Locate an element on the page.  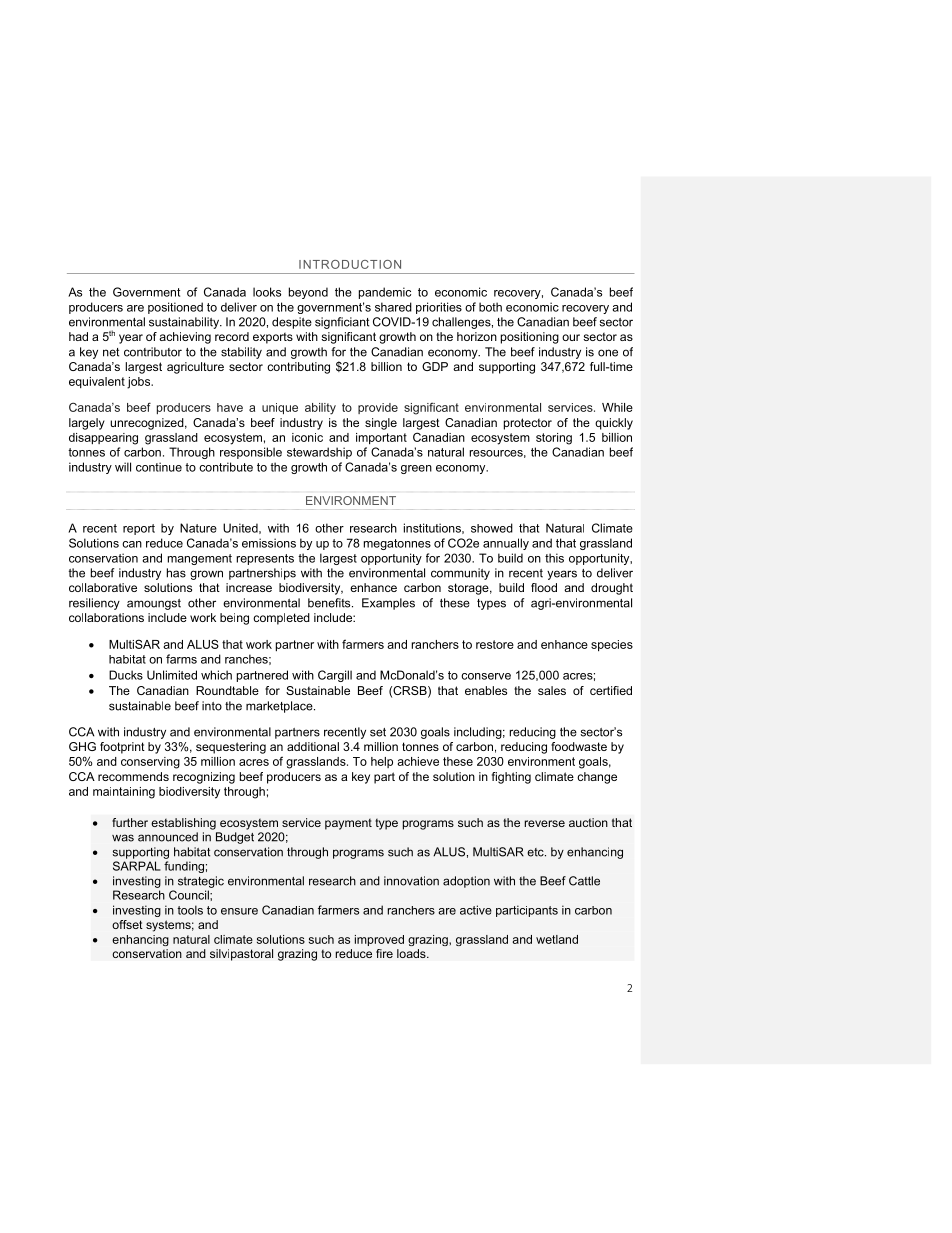
offset is located at coordinates (127, 924).
